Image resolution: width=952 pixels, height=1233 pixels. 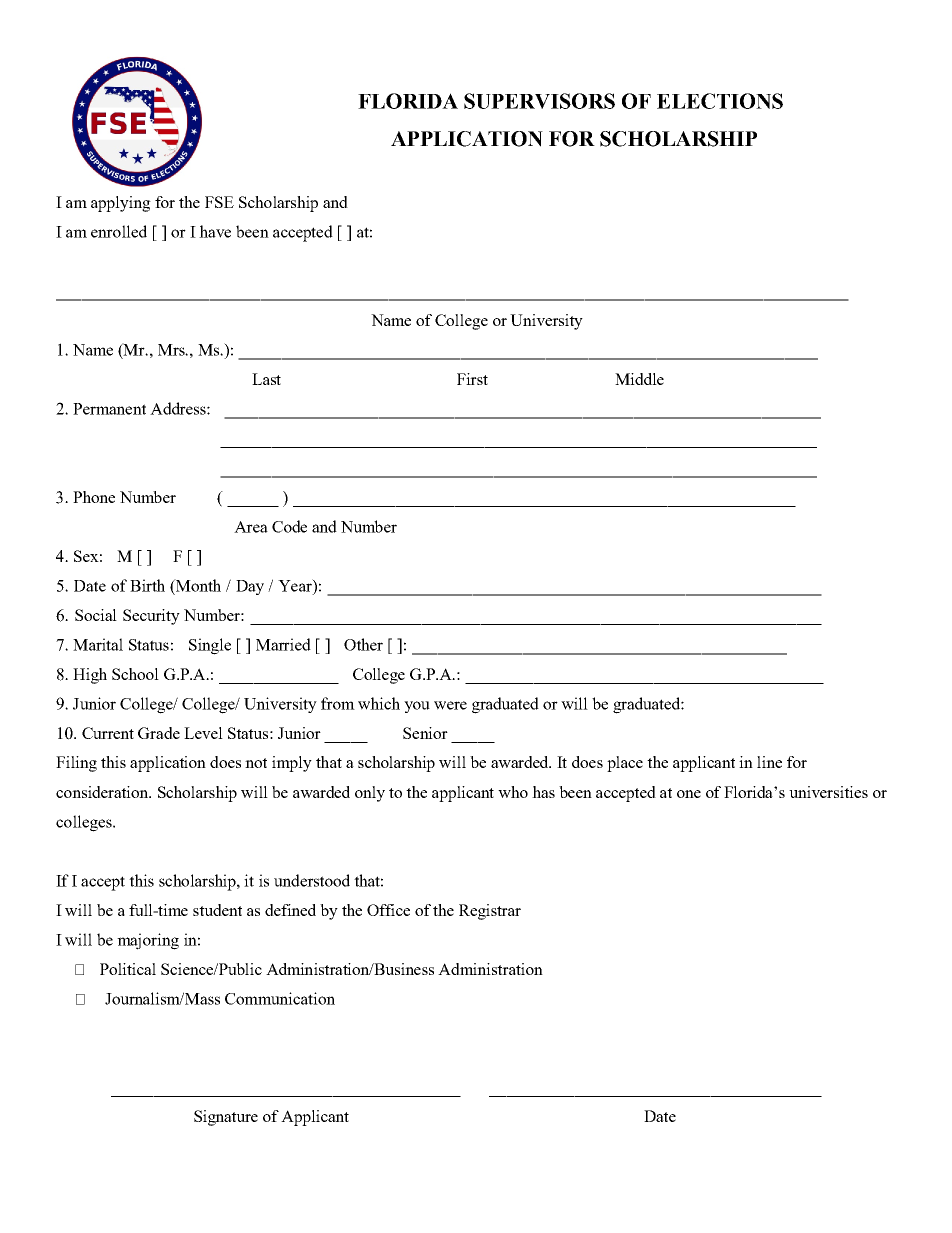 I want to click on Communication, so click(x=280, y=998).
